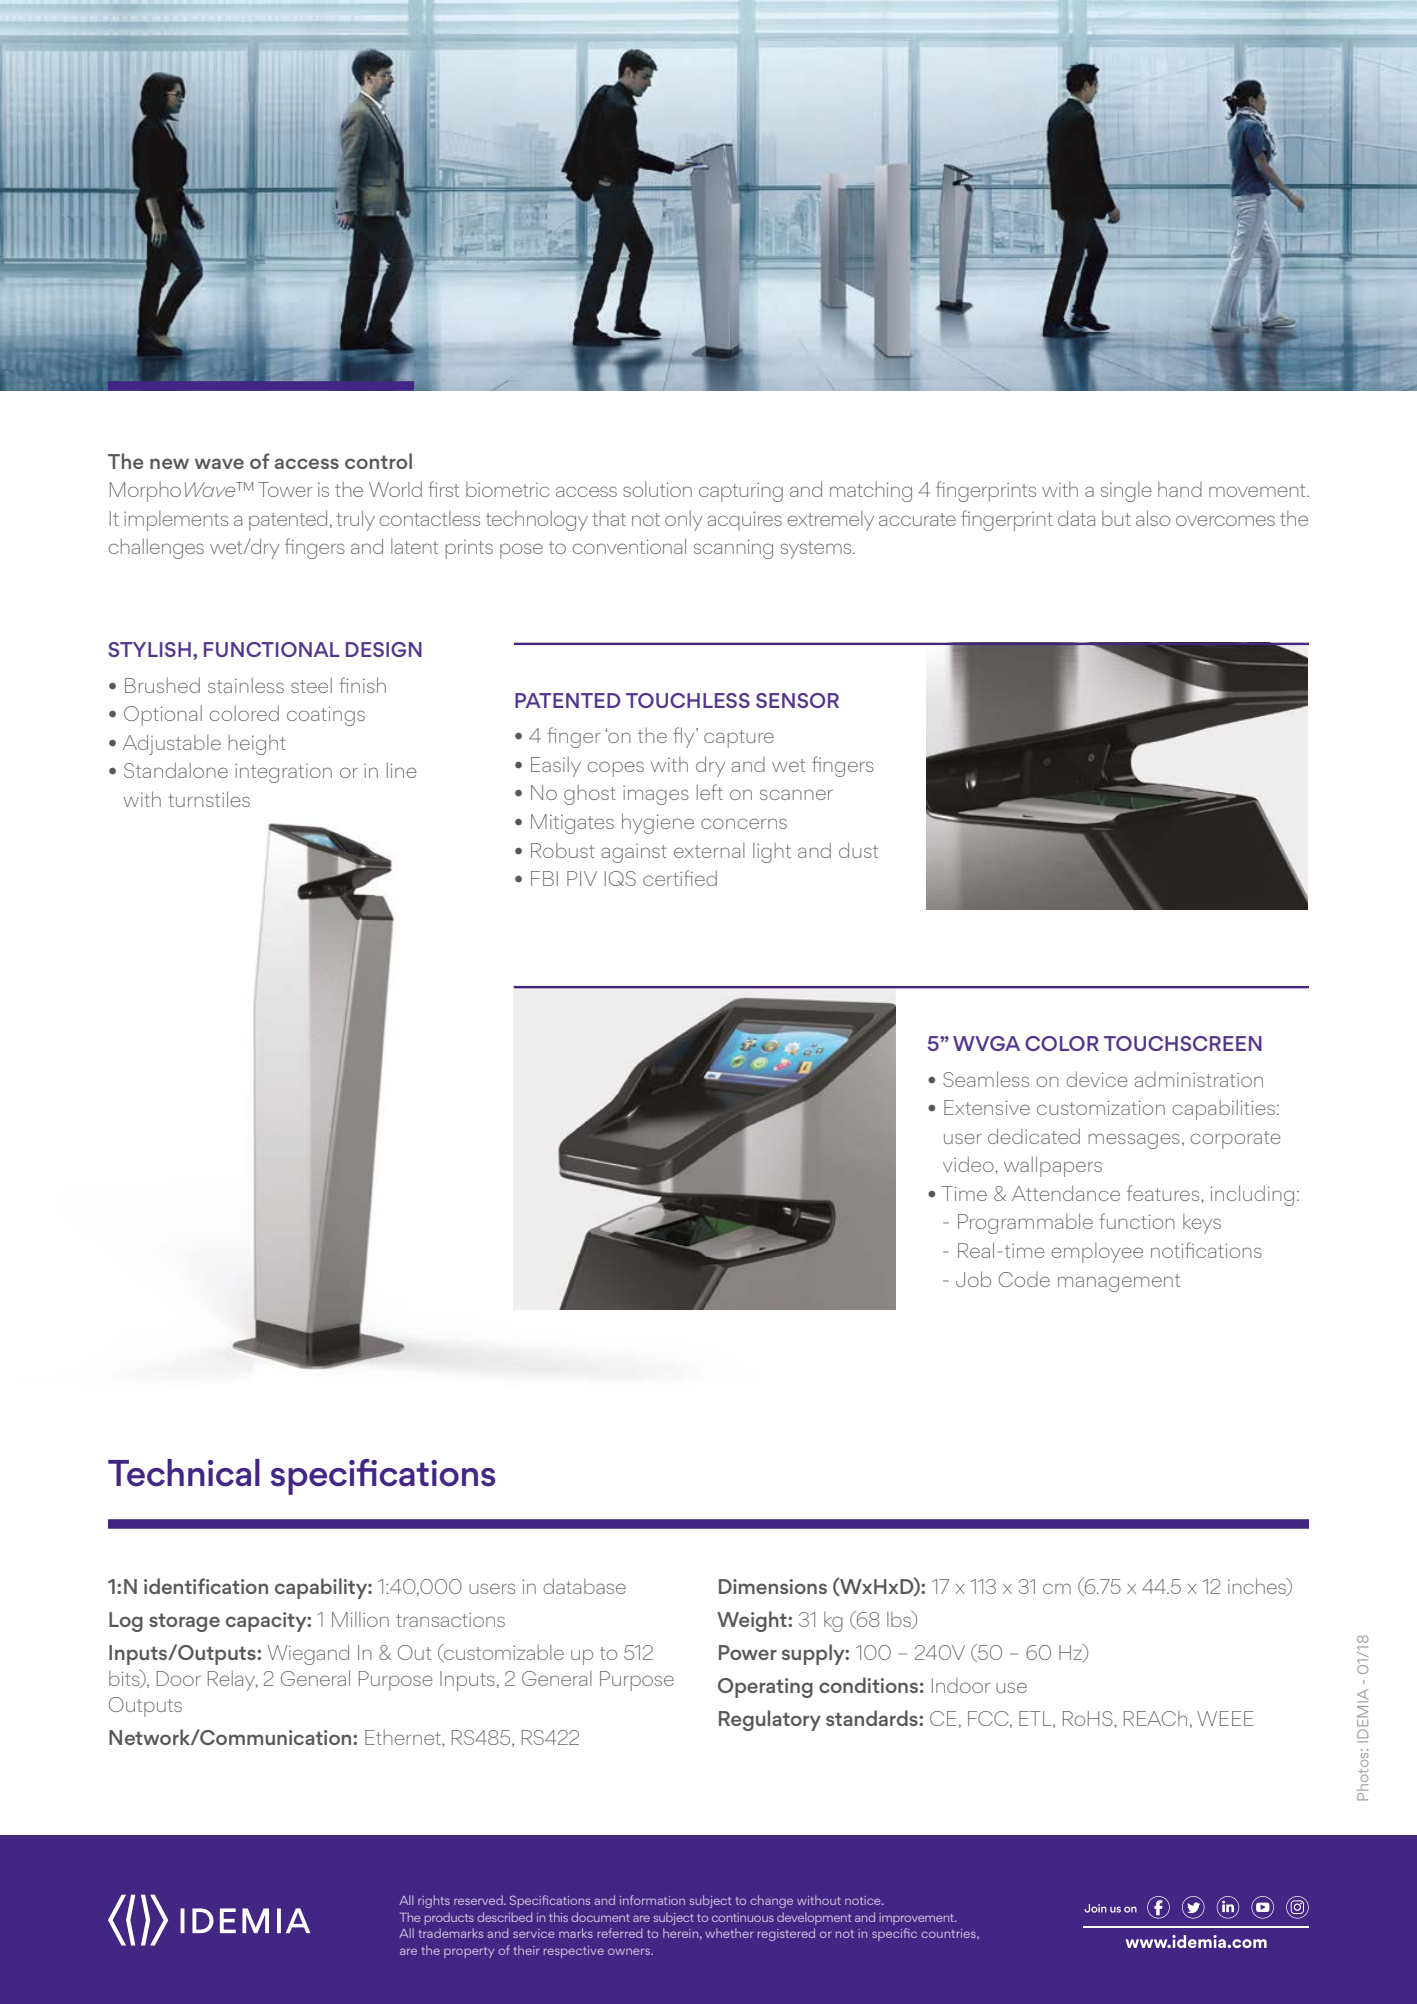 Image resolution: width=1417 pixels, height=2004 pixels. I want to click on Technical, so click(184, 1473).
